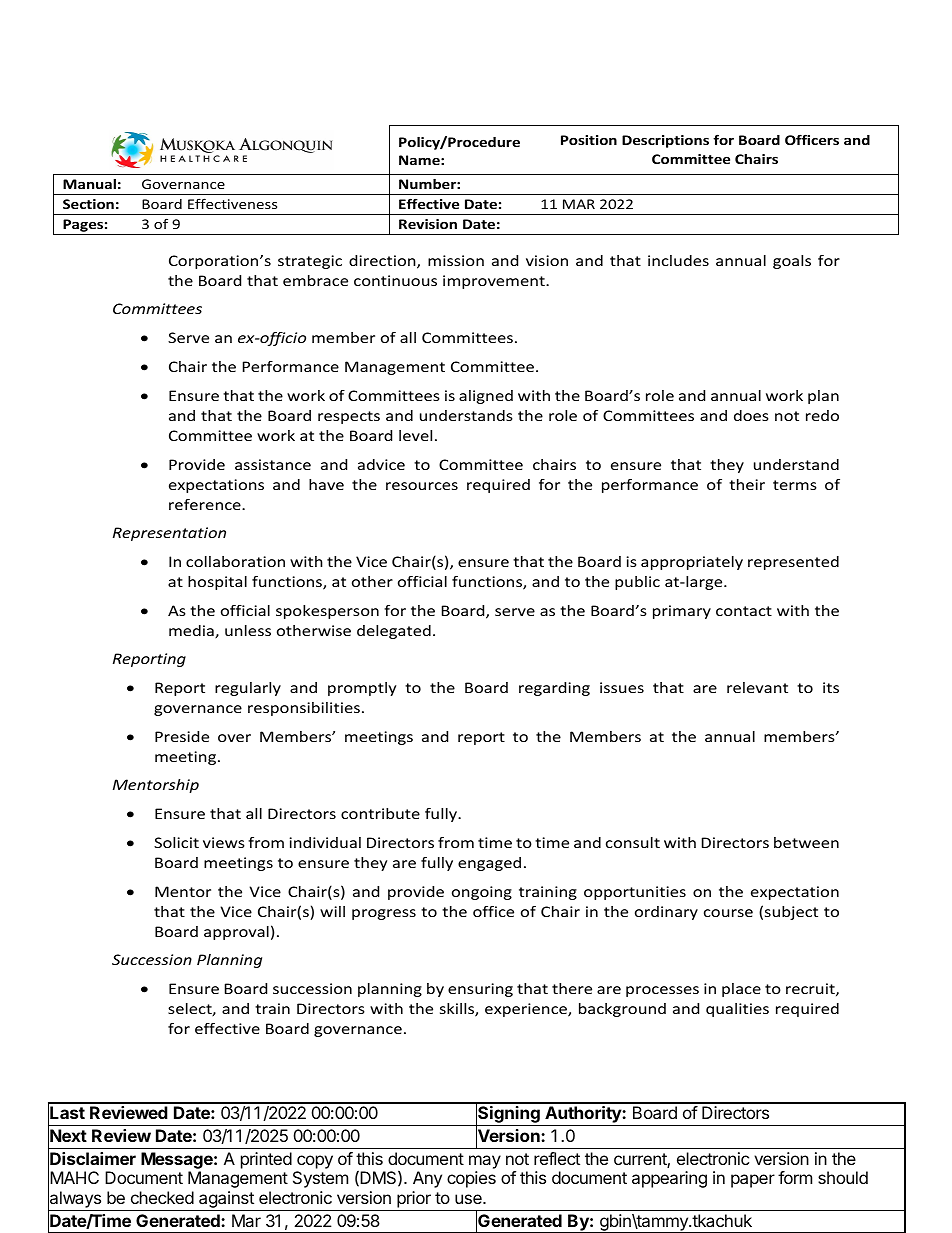 The image size is (952, 1233). Describe the element at coordinates (665, 141) in the screenshot. I see `Descriptions` at that location.
